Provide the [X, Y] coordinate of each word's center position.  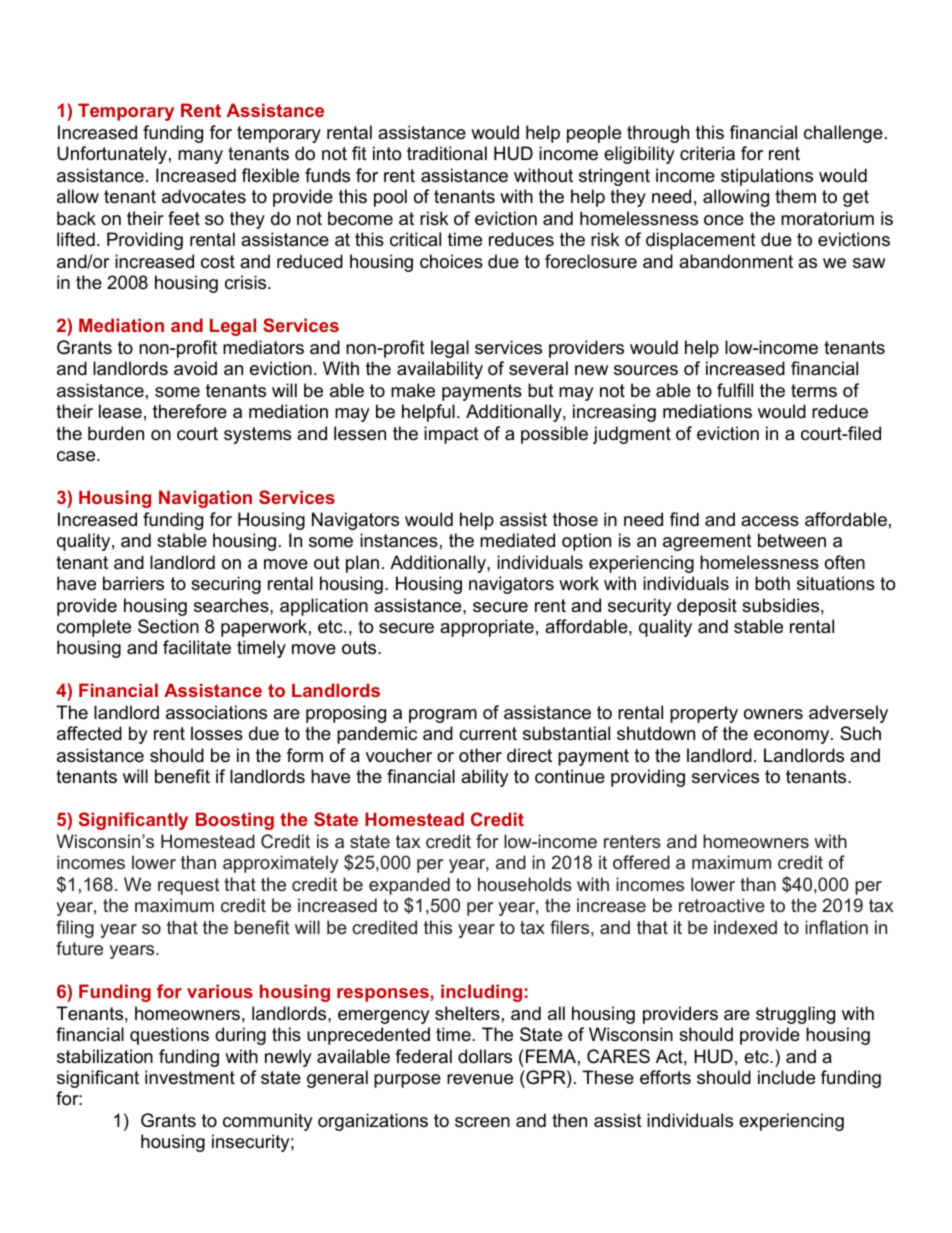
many [200, 157]
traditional [447, 153]
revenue [480, 1079]
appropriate [487, 628]
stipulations [767, 177]
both [772, 583]
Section [168, 626]
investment [190, 1077]
